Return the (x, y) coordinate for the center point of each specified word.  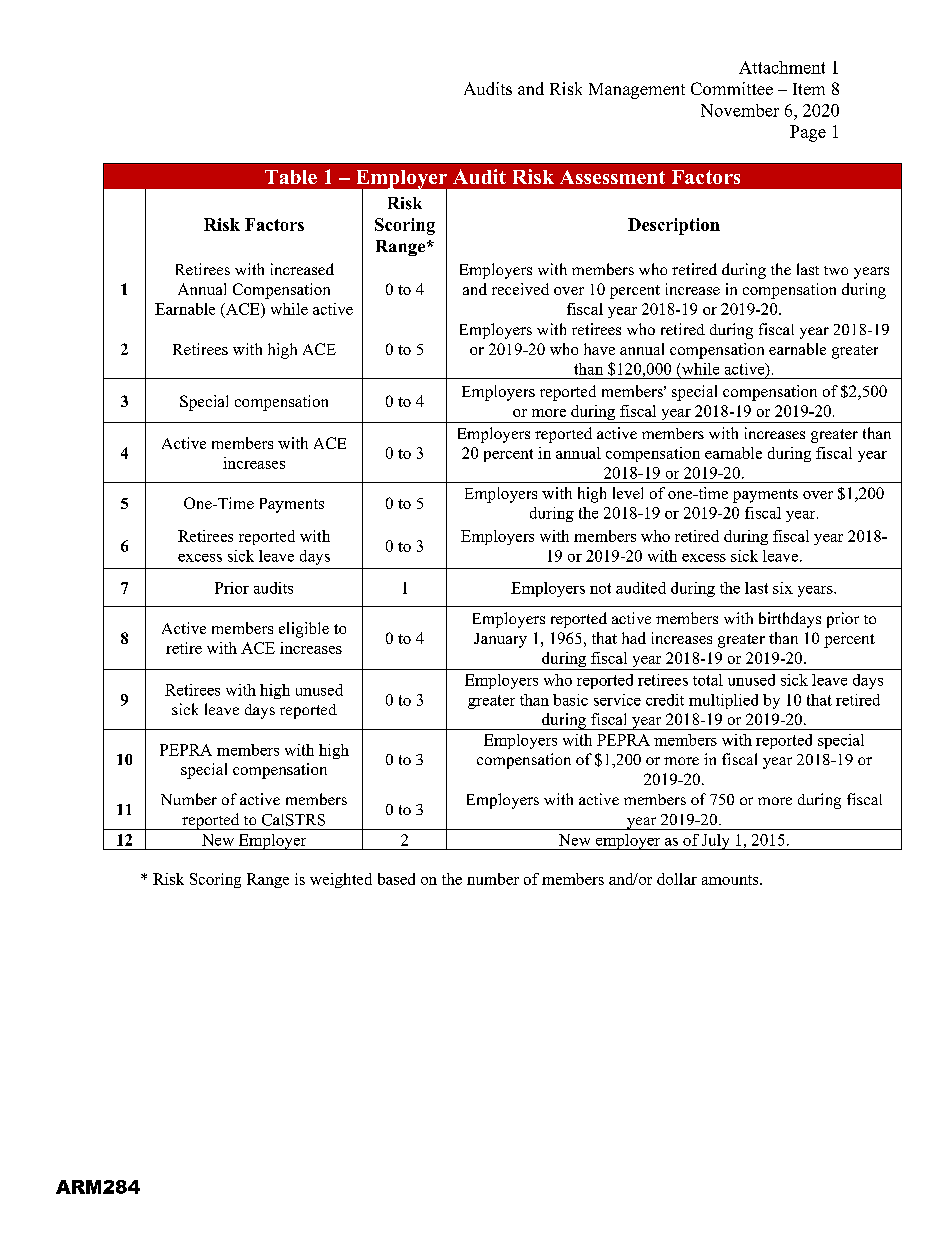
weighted (341, 880)
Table (291, 177)
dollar (677, 879)
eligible (304, 630)
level (628, 493)
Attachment (782, 67)
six (783, 588)
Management (637, 91)
